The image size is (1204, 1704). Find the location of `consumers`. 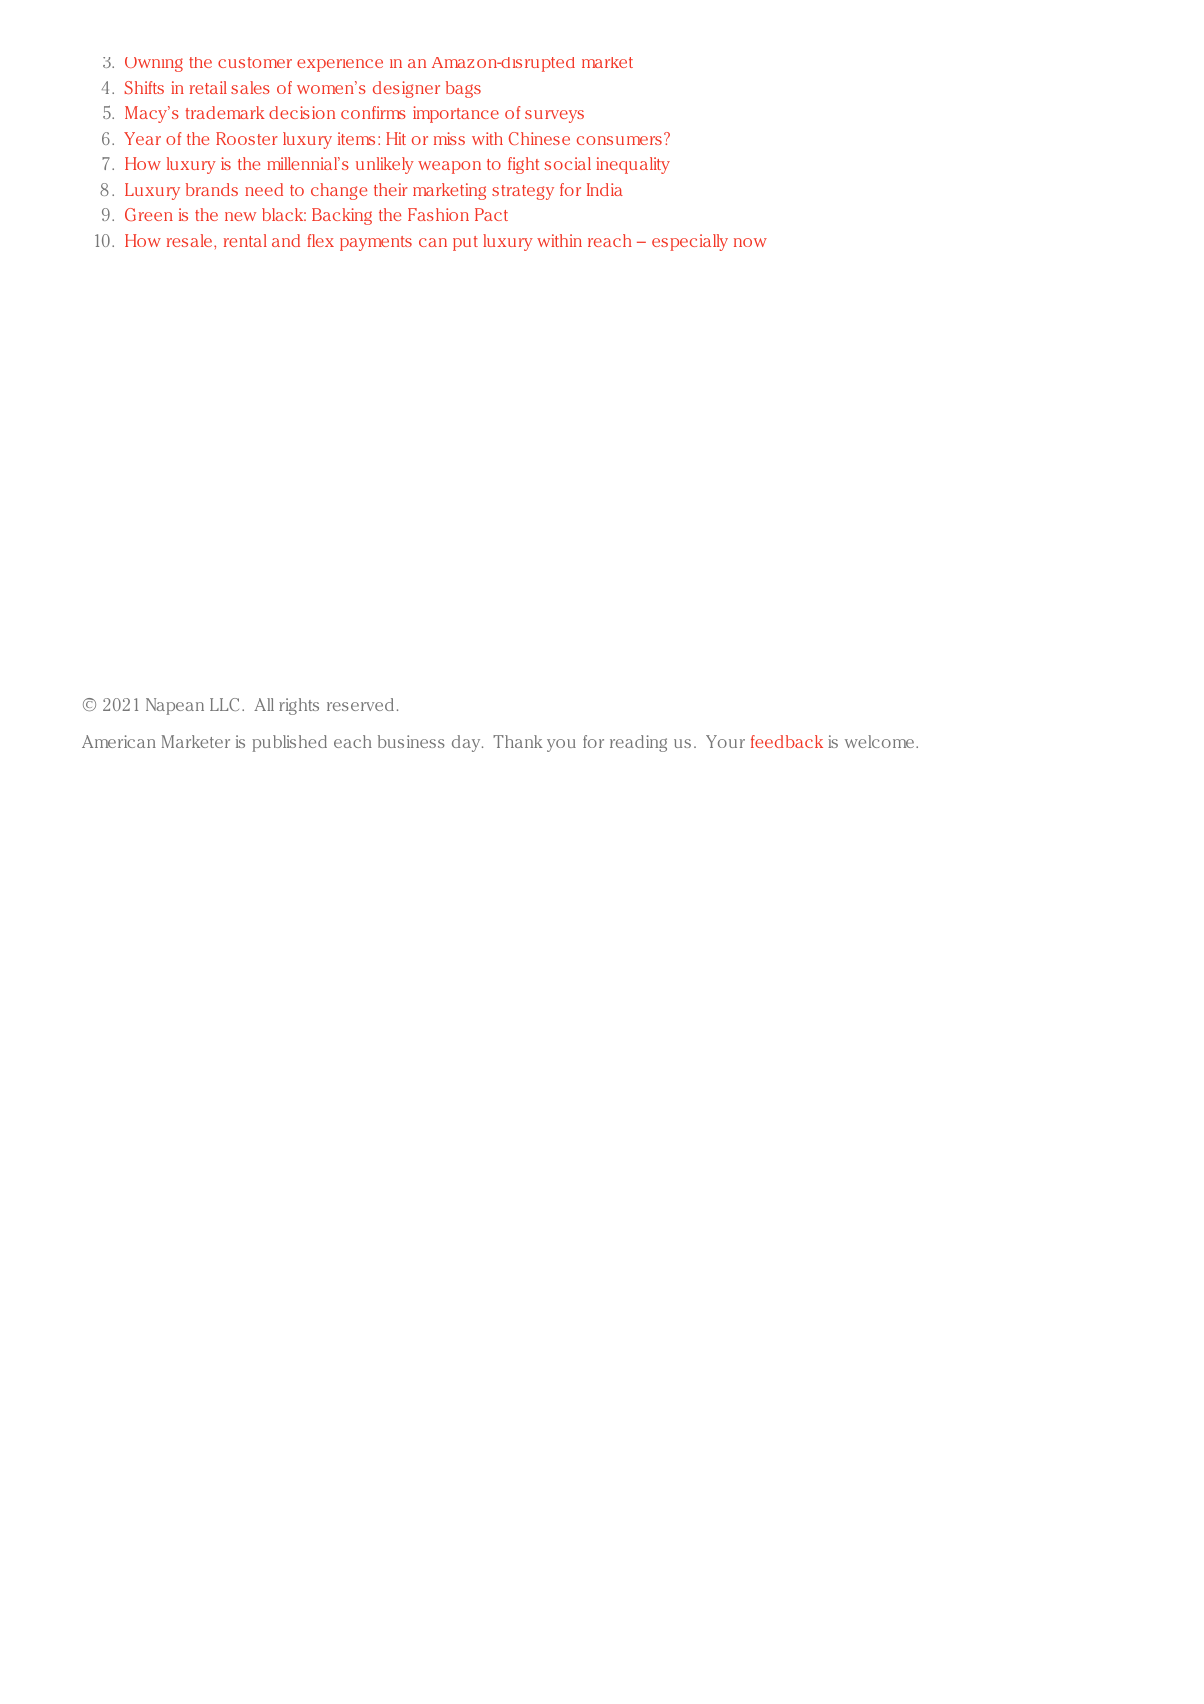

consumers is located at coordinates (619, 140).
